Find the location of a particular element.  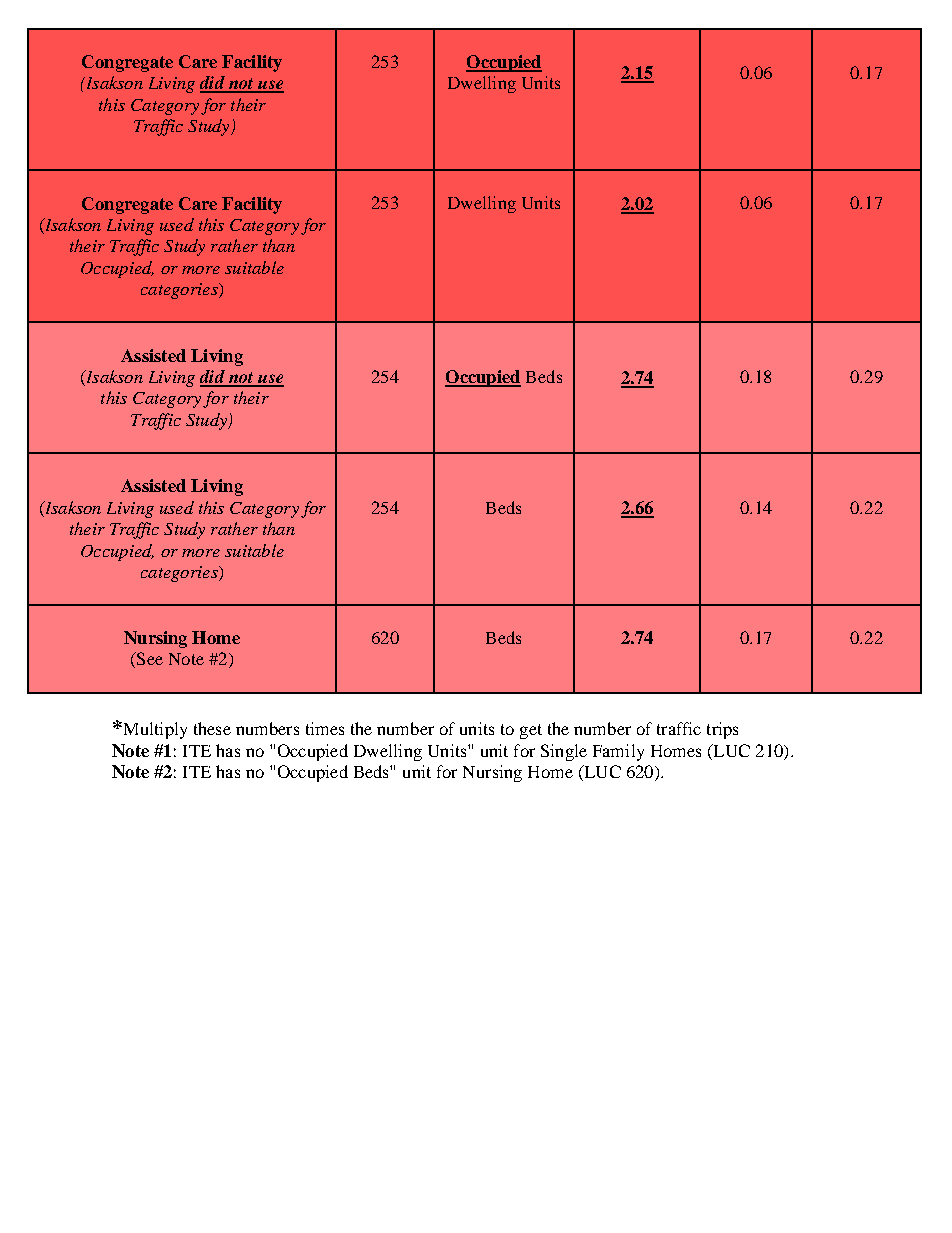

these is located at coordinates (212, 728).
